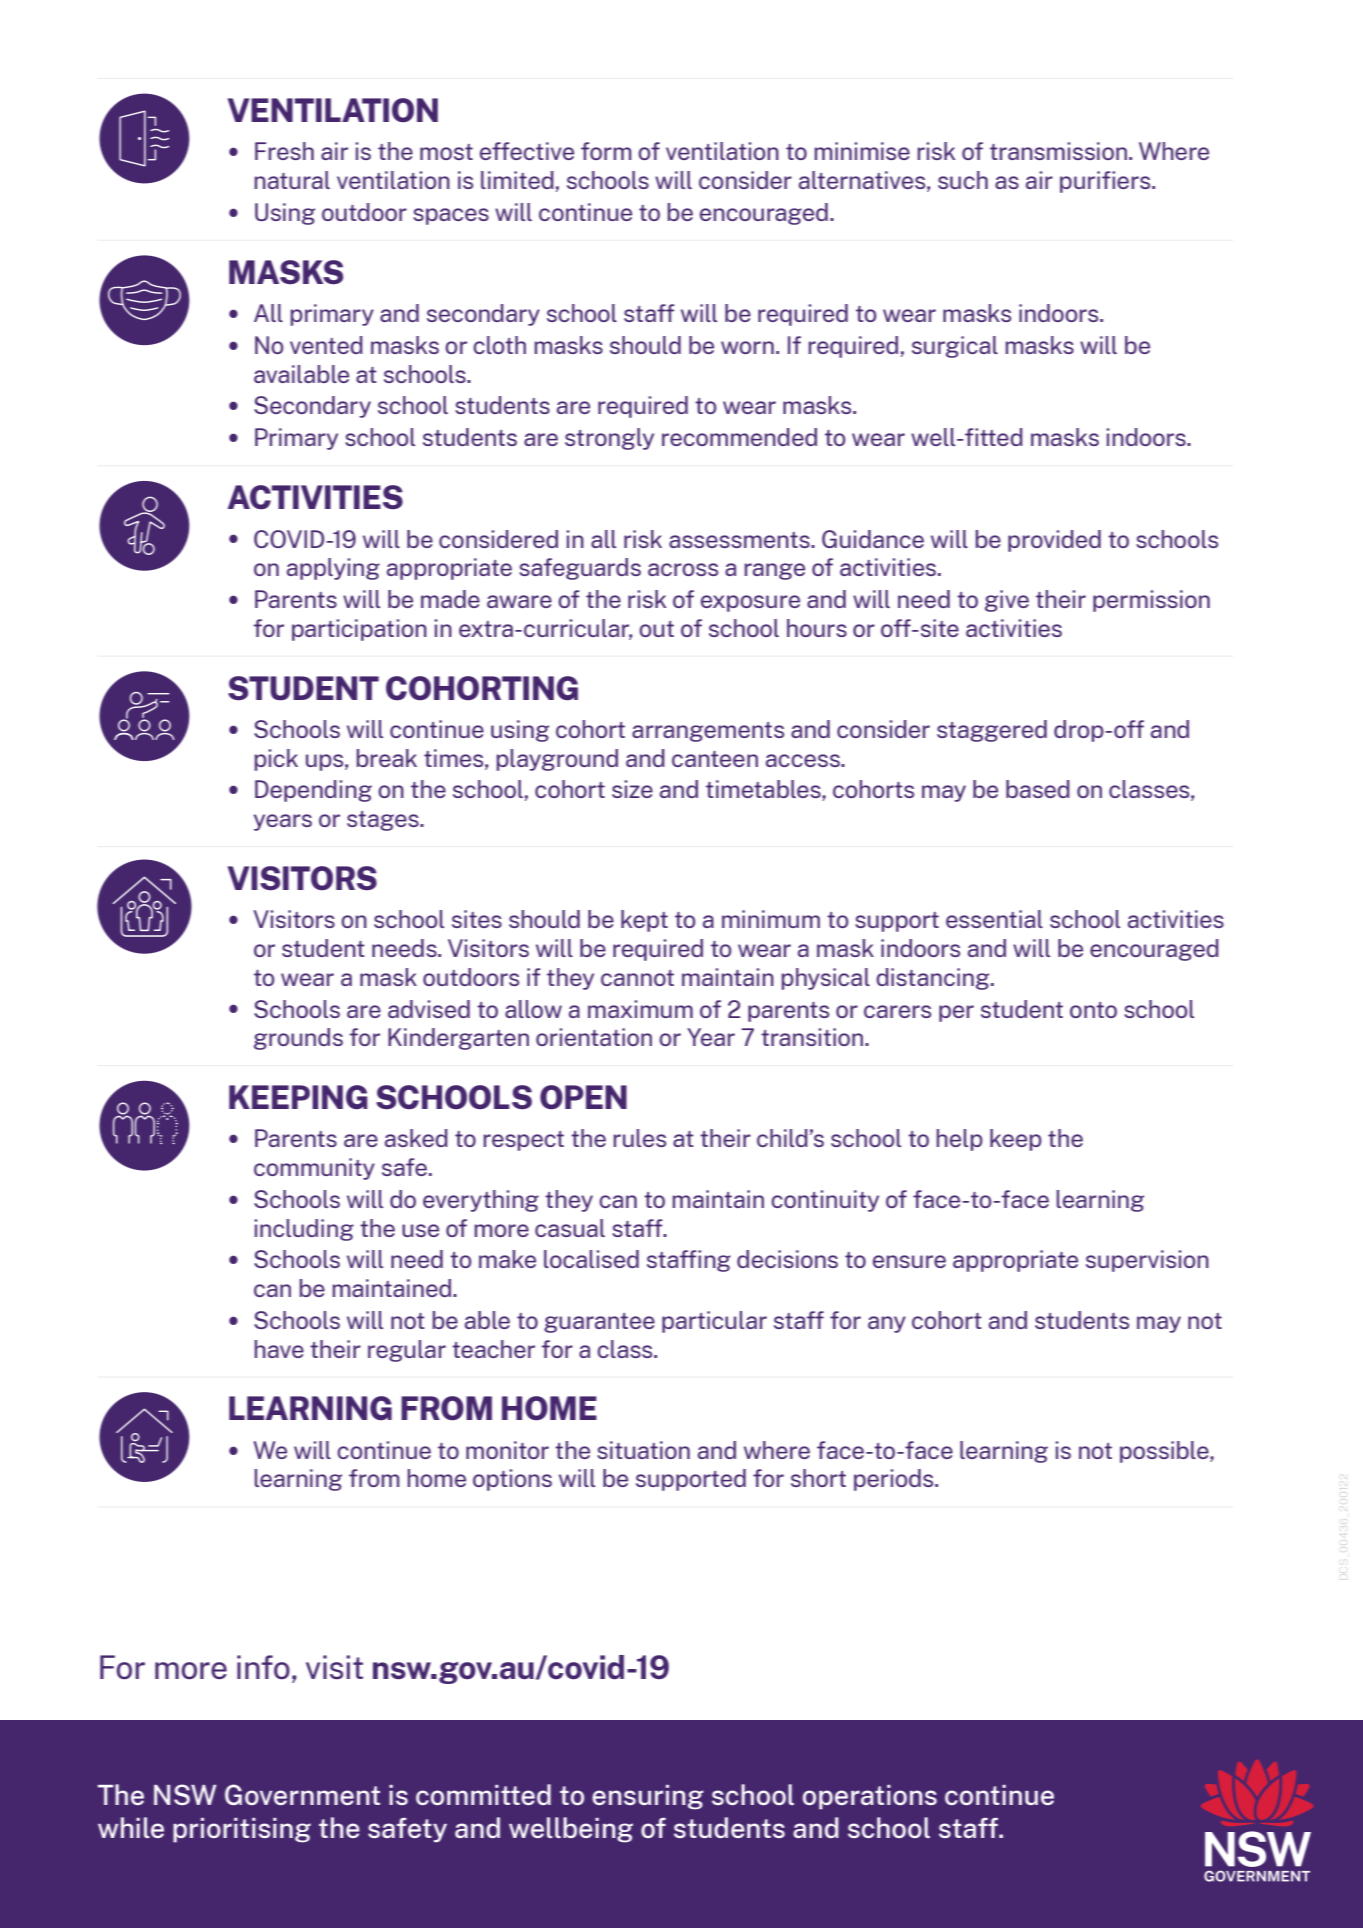 This document has height=1928, width=1363. Describe the element at coordinates (870, 1797) in the document. I see `operations` at that location.
